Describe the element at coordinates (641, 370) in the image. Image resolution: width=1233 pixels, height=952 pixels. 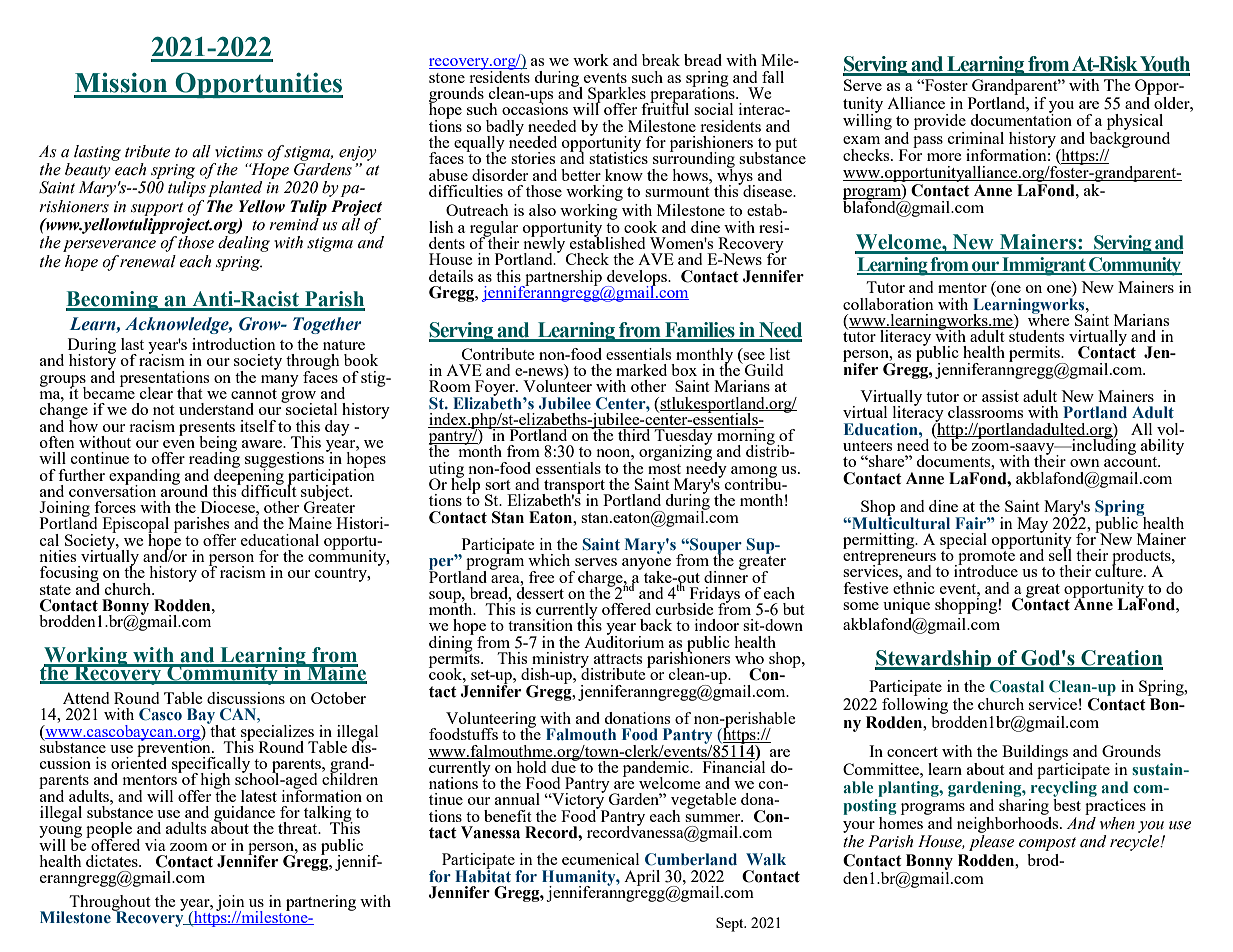
I see `marked` at that location.
